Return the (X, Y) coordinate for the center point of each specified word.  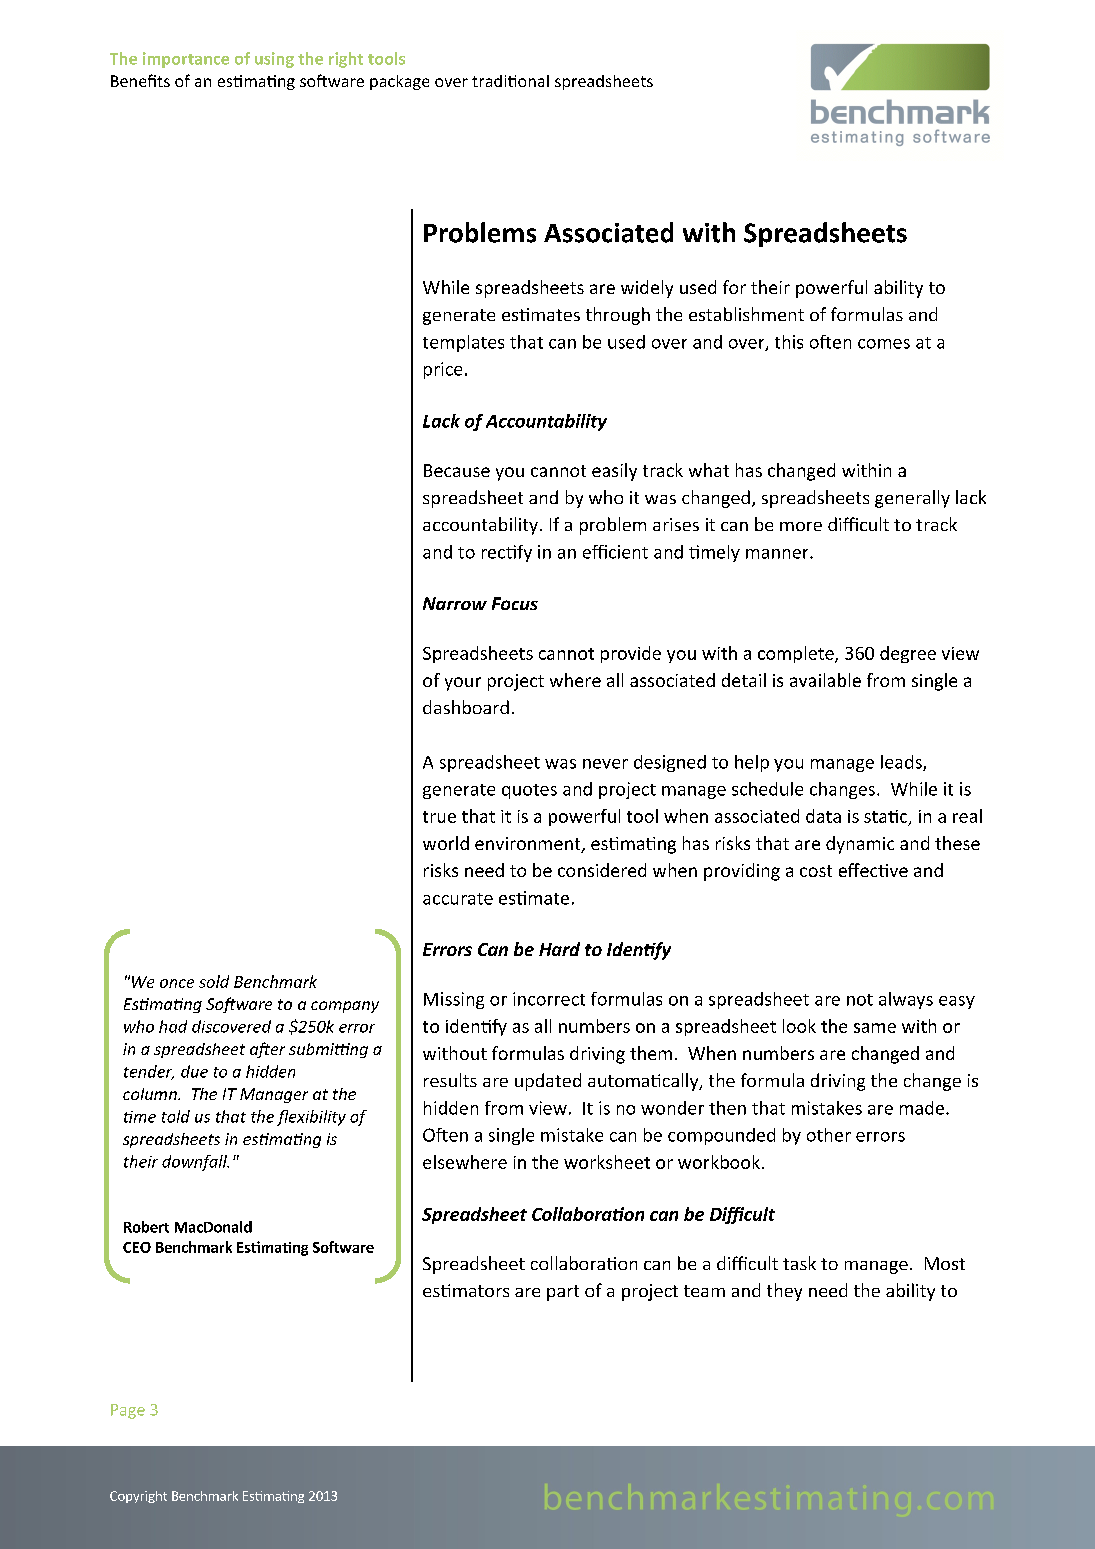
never (605, 764)
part (563, 1293)
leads (902, 763)
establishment (746, 314)
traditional (510, 81)
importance (186, 60)
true (439, 817)
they (784, 1292)
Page (128, 1411)
